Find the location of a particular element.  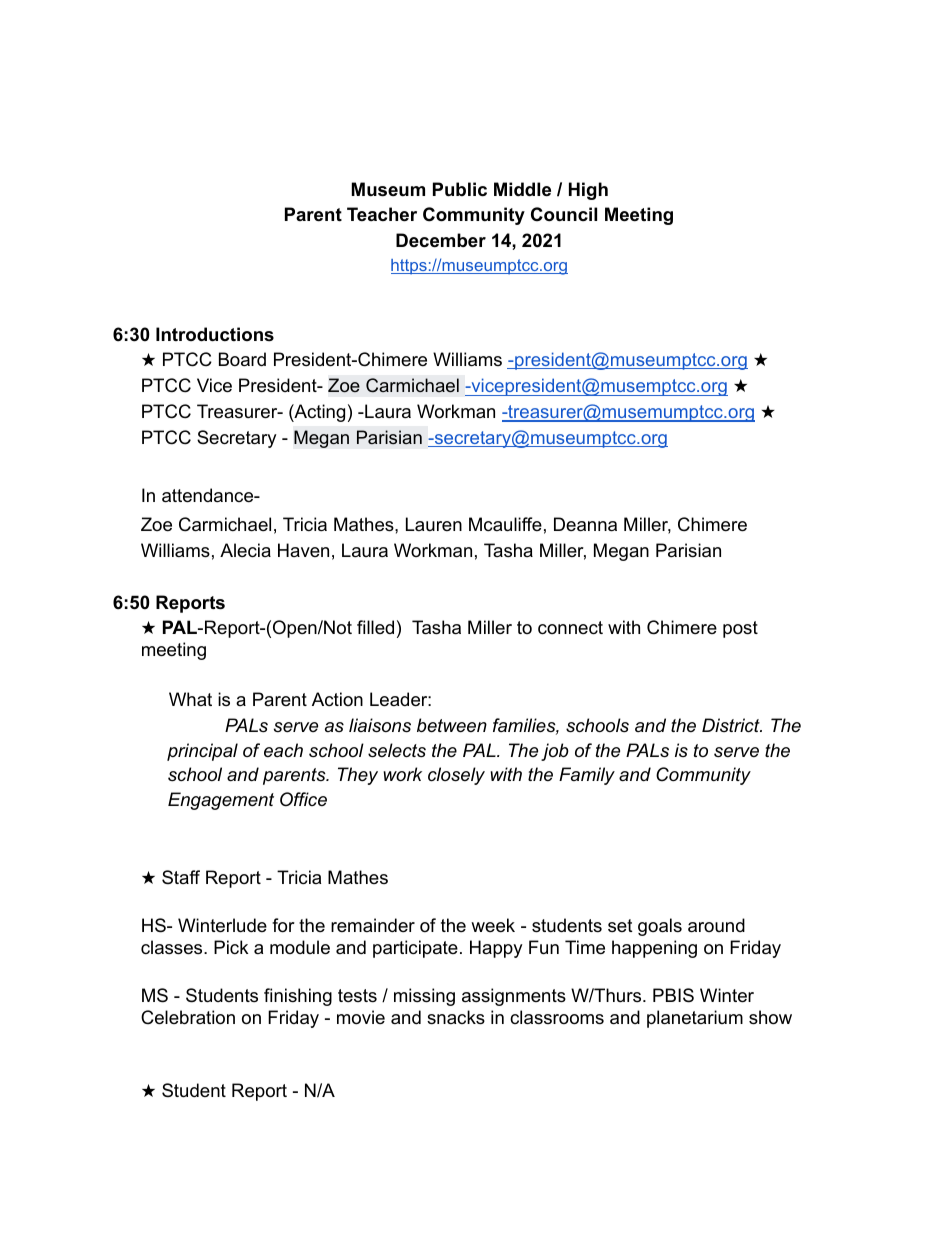

High is located at coordinates (588, 191).
